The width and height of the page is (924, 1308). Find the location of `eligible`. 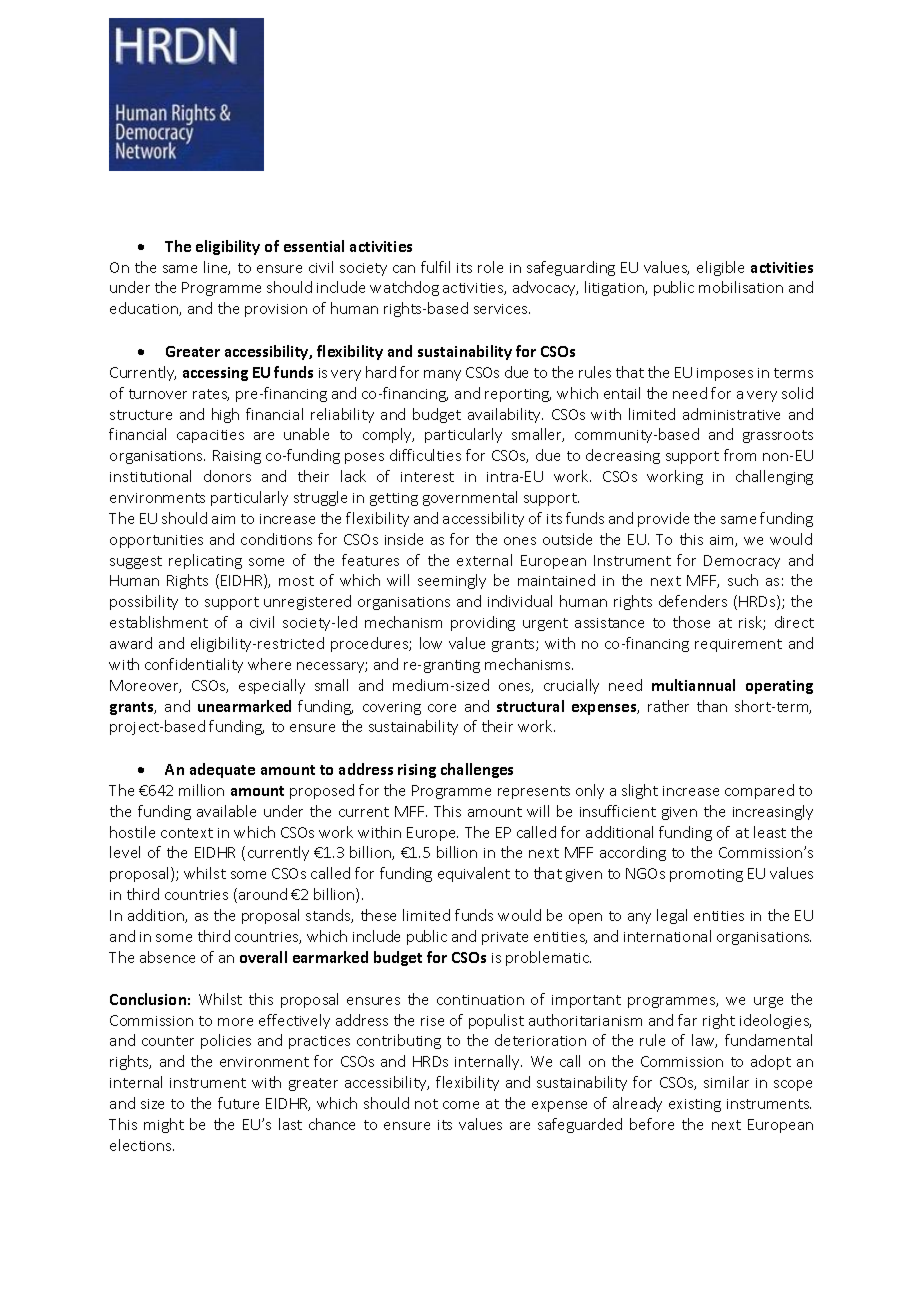

eligible is located at coordinates (720, 268).
